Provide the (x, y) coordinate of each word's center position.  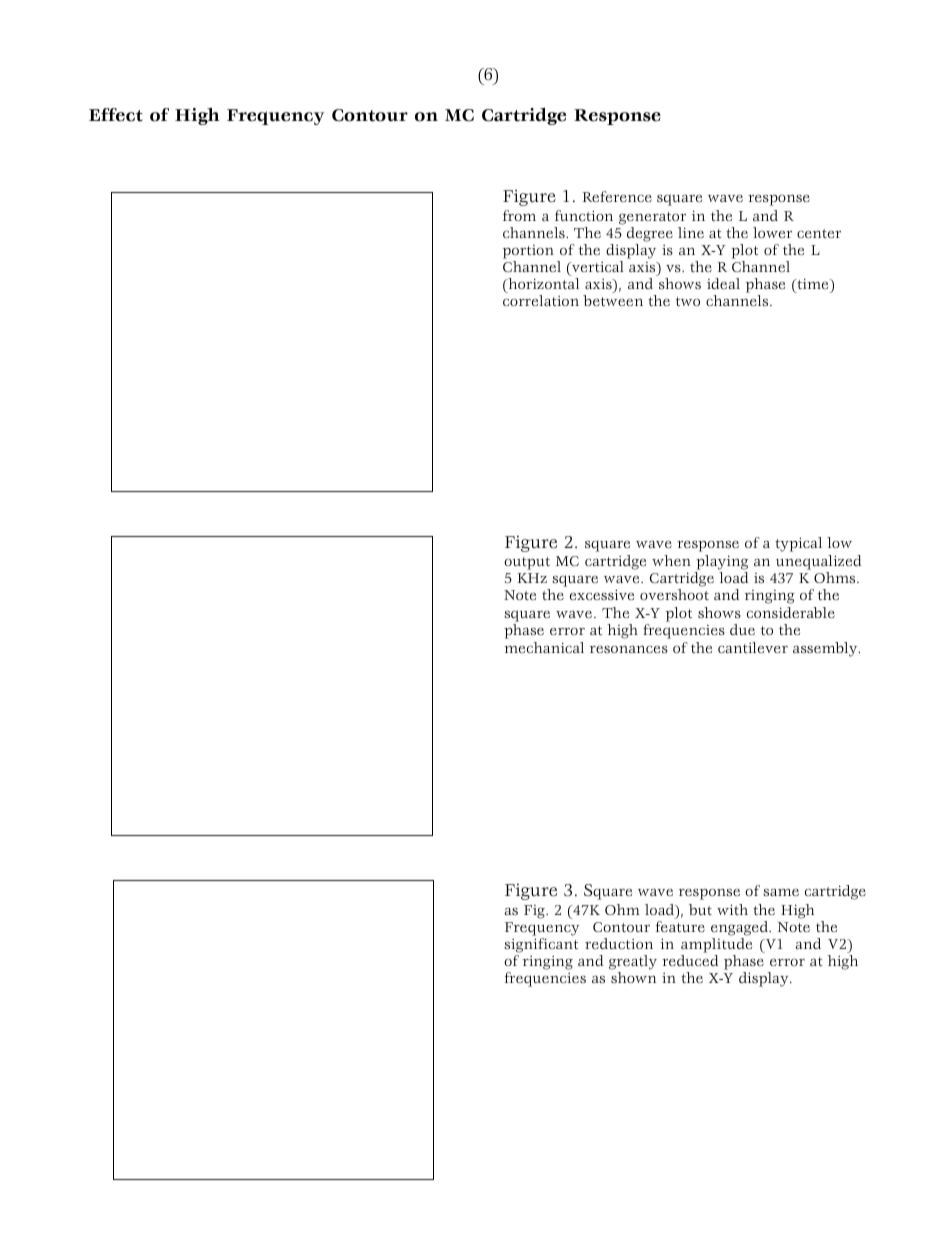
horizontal (542, 283)
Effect (116, 115)
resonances (629, 649)
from (519, 215)
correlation (541, 300)
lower (772, 232)
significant (541, 945)
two (688, 301)
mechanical (544, 647)
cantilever (753, 647)
